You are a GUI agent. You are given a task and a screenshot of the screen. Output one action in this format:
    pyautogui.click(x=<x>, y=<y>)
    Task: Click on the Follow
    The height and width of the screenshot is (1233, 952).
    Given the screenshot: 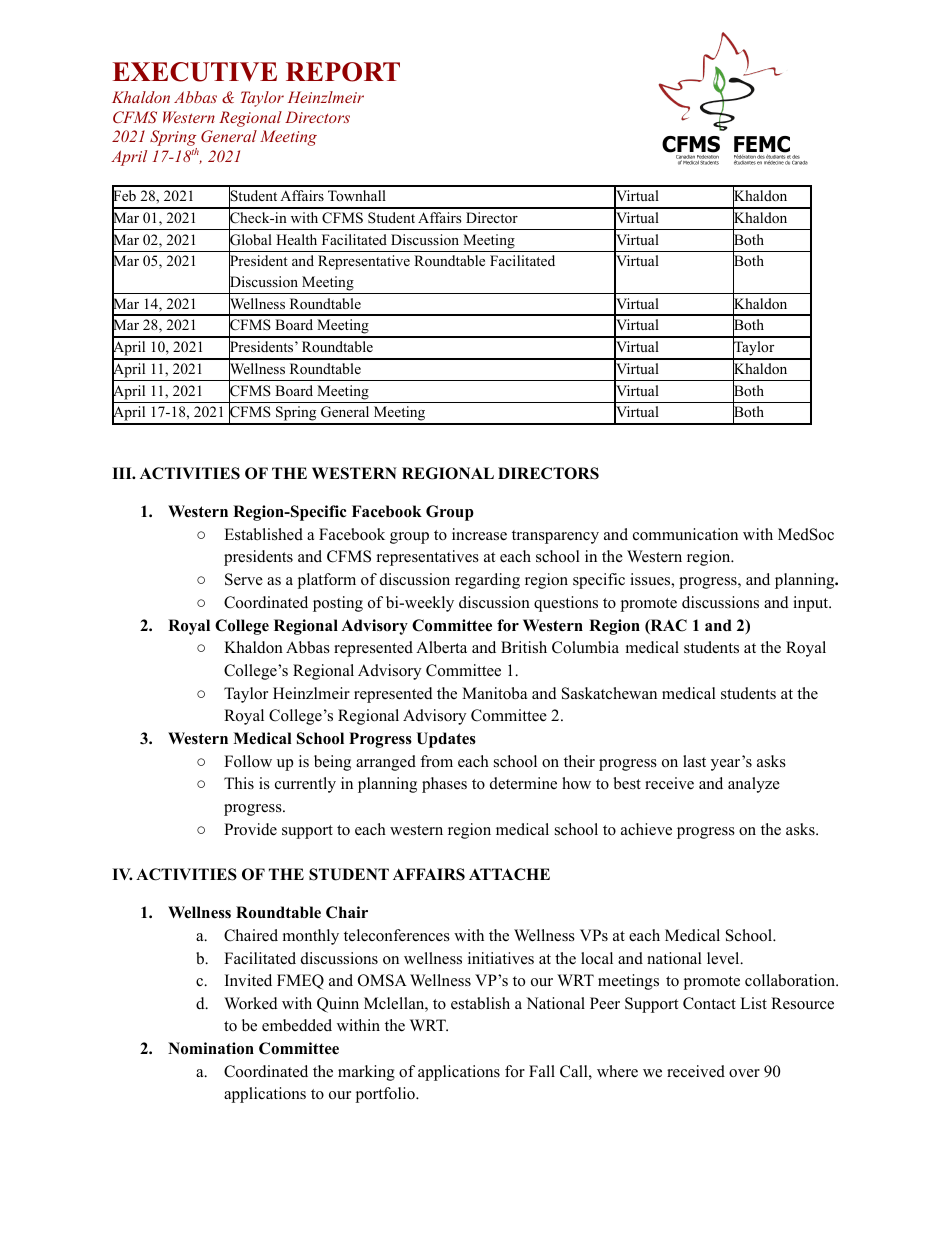 What is the action you would take?
    pyautogui.click(x=248, y=761)
